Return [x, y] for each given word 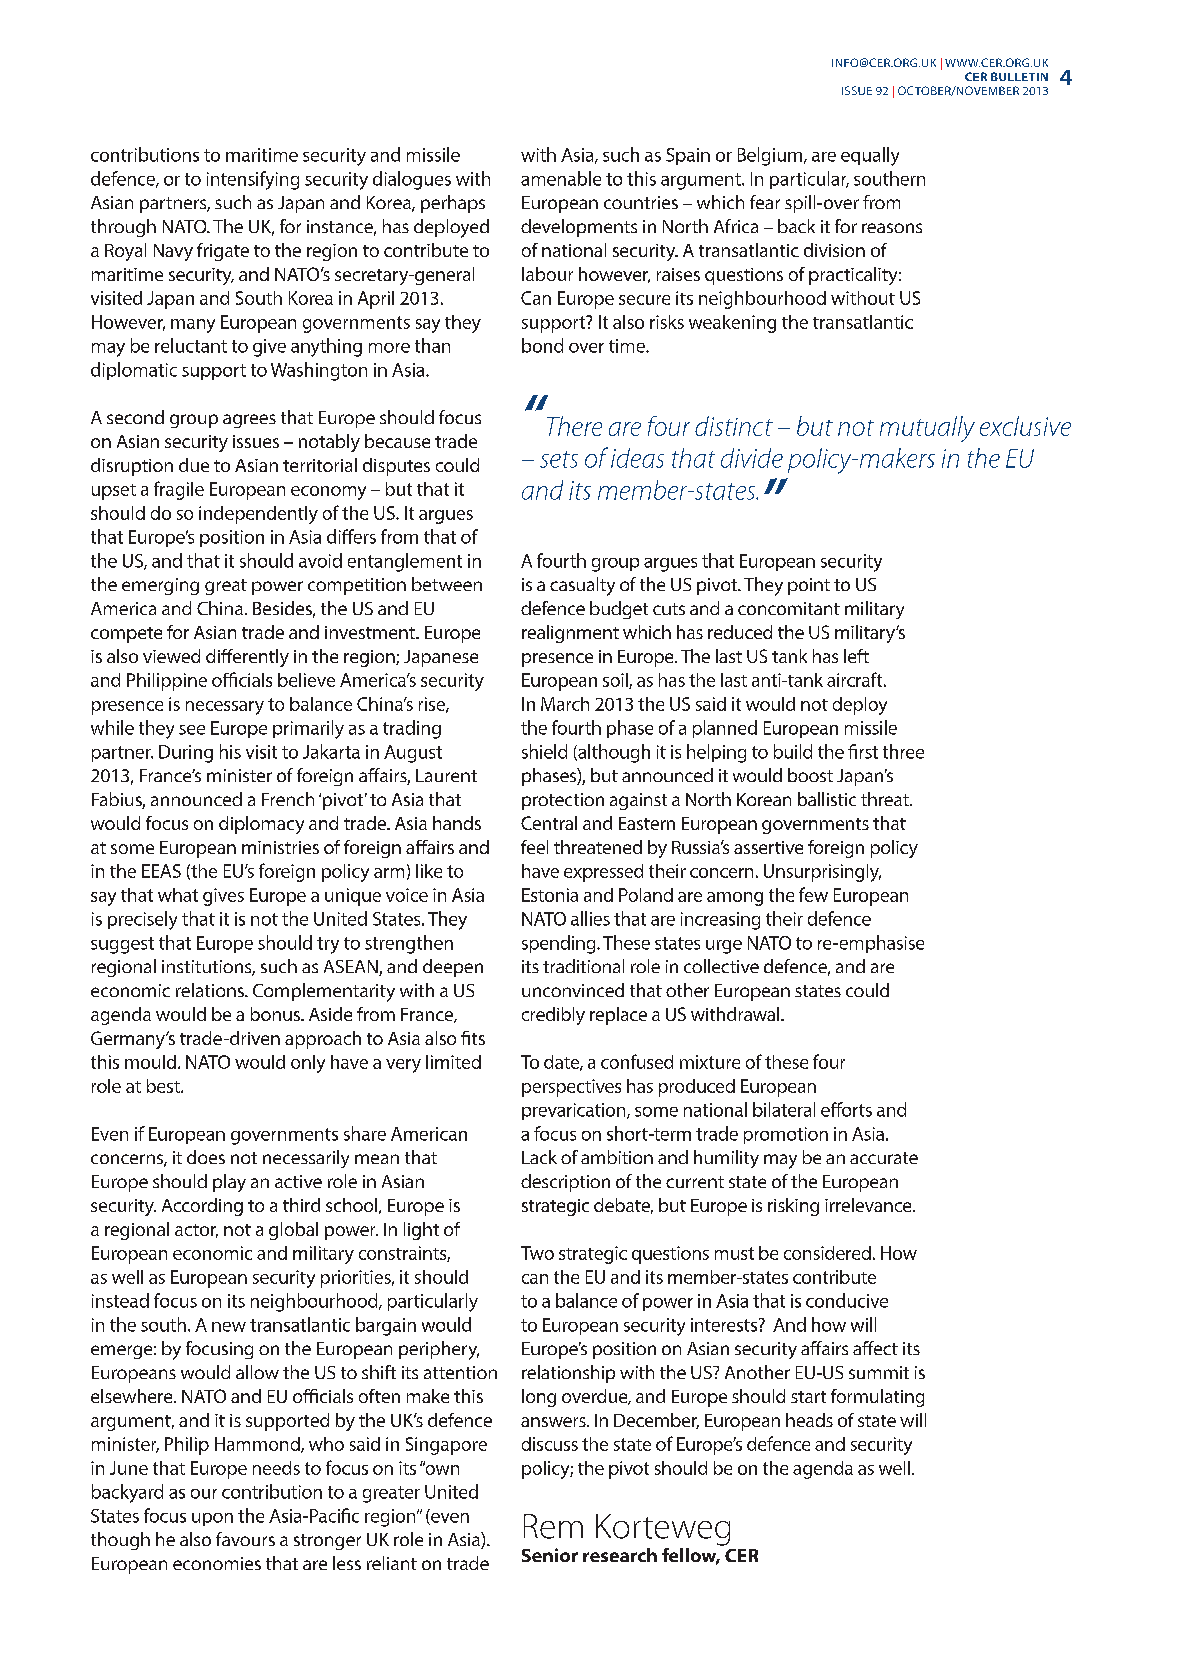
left [856, 656]
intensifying [253, 180]
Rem [553, 1526]
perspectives [571, 1088]
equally [870, 156]
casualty [582, 586]
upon [212, 1519]
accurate [884, 1158]
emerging [160, 586]
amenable [561, 178]
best [164, 1086]
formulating [877, 1398]
